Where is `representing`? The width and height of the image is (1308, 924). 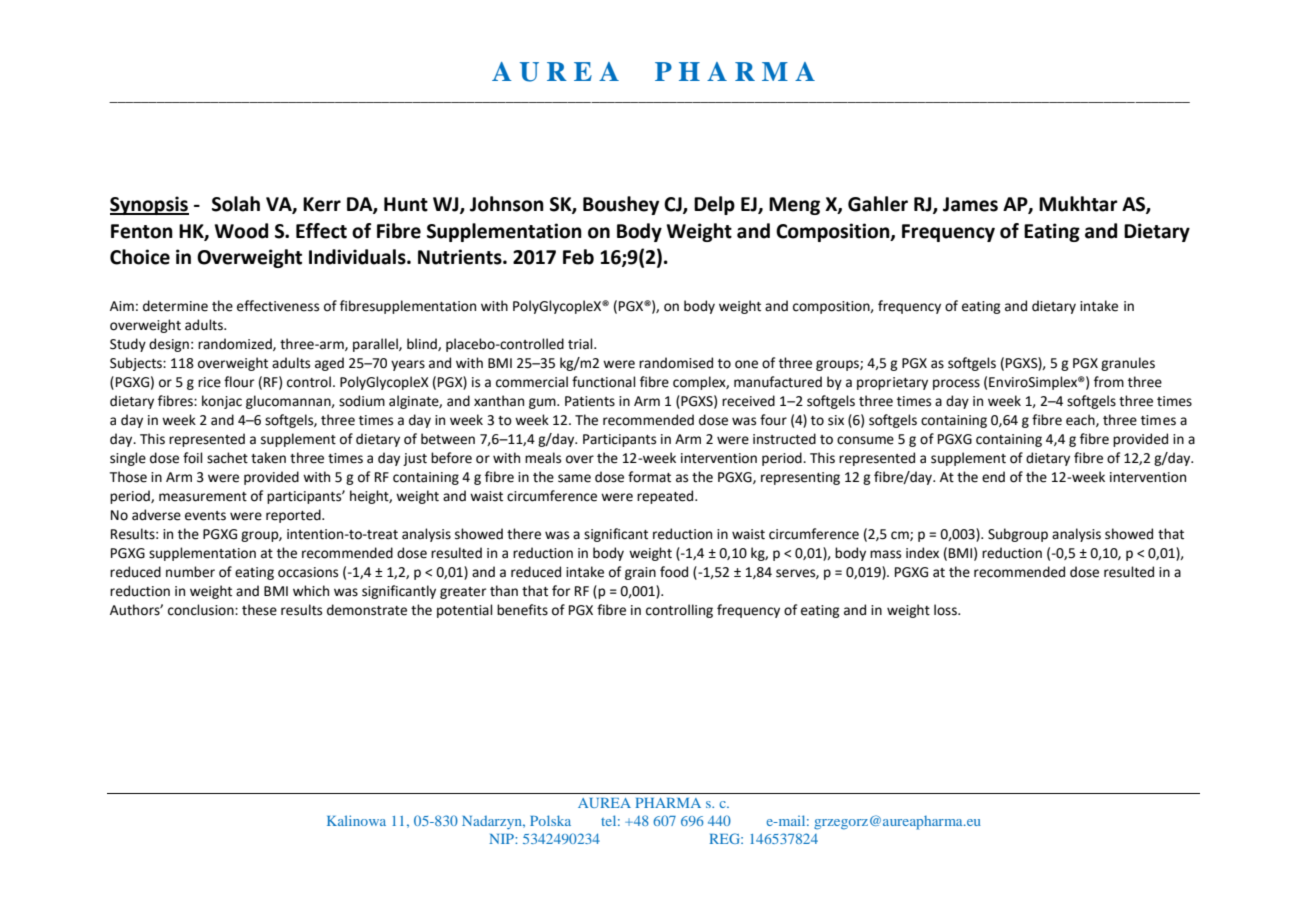 representing is located at coordinates (800, 478).
